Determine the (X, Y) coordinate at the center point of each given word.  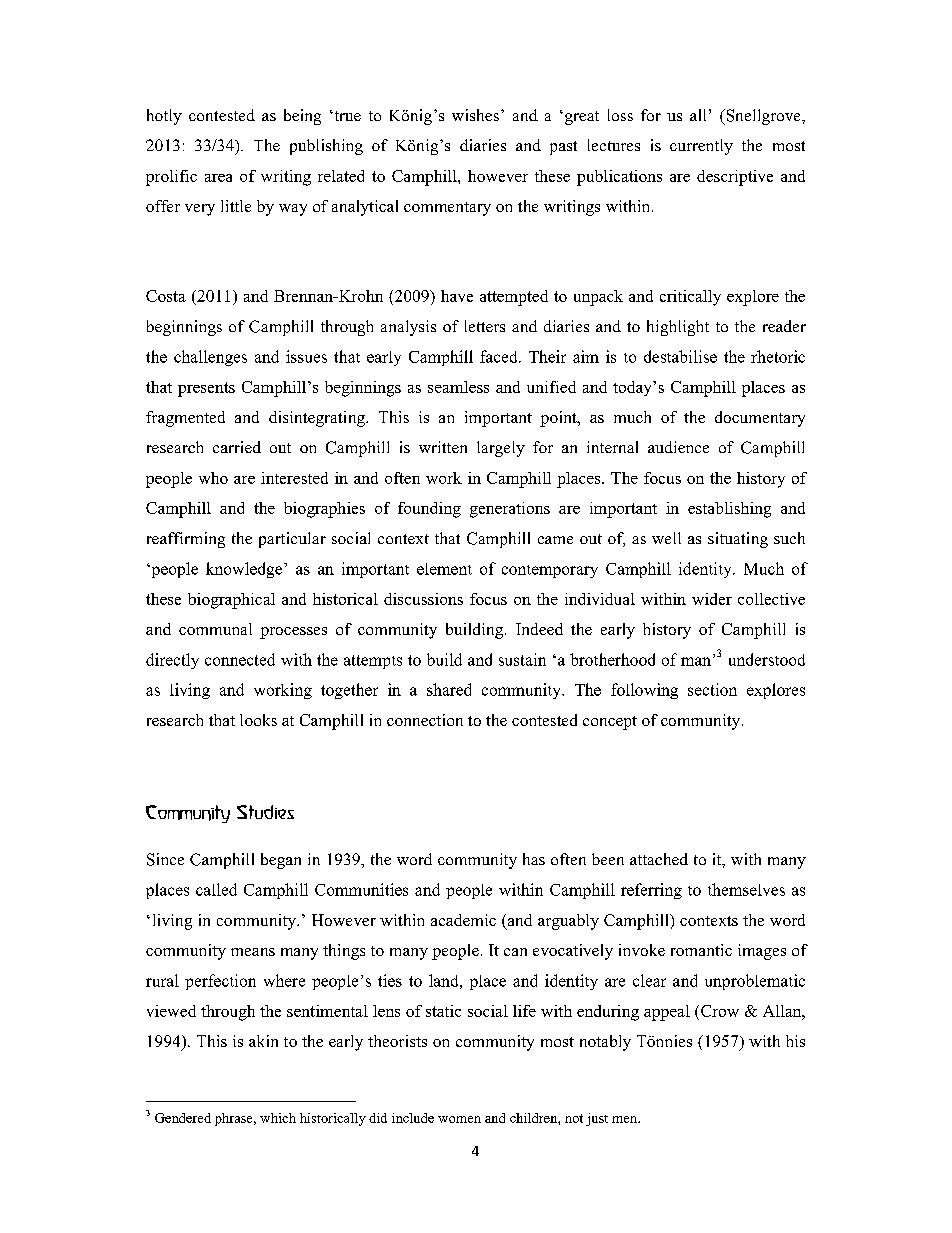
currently (701, 147)
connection (425, 720)
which (278, 1118)
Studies (265, 812)
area (218, 178)
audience (678, 447)
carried (237, 447)
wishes (475, 115)
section (712, 689)
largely (501, 449)
